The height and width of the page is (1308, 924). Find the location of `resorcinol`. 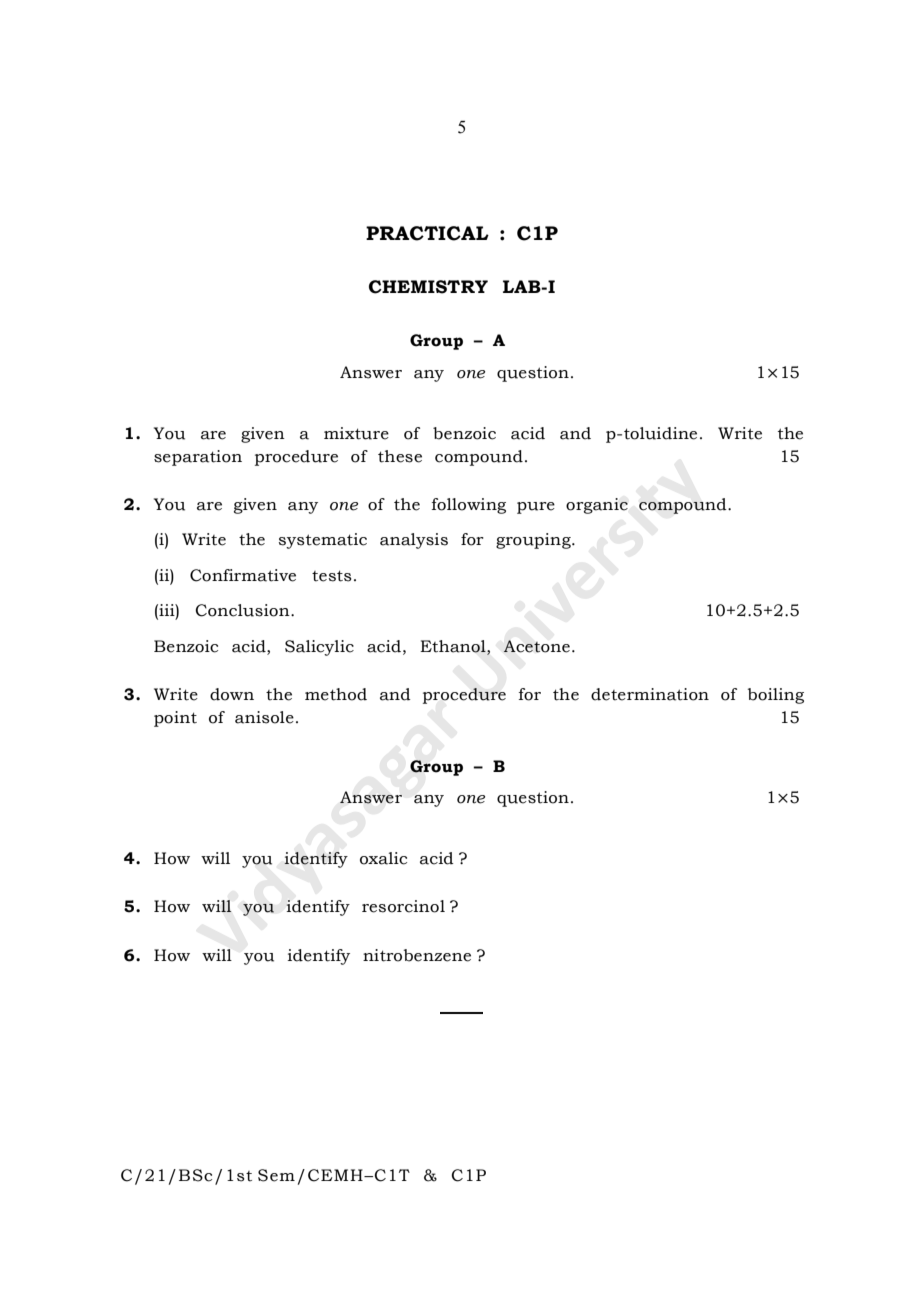

resorcinol is located at coordinates (403, 906).
